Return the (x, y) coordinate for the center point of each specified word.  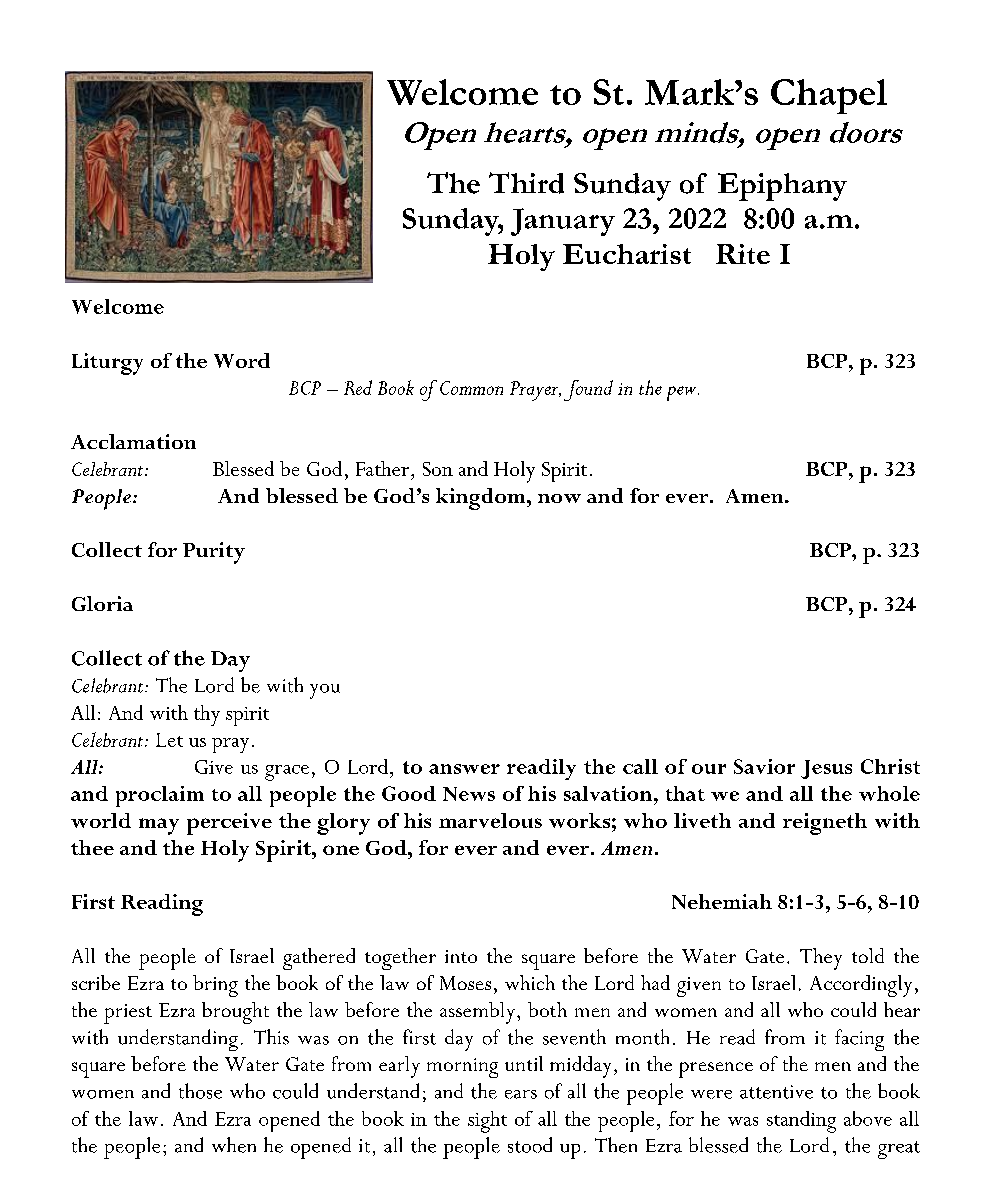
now (559, 498)
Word (242, 360)
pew (683, 393)
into (461, 956)
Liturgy (107, 364)
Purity (214, 553)
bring (215, 986)
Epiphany (782, 187)
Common (471, 388)
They (821, 959)
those (200, 1091)
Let (169, 740)
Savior (764, 766)
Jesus (826, 769)
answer (464, 769)
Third (526, 183)
